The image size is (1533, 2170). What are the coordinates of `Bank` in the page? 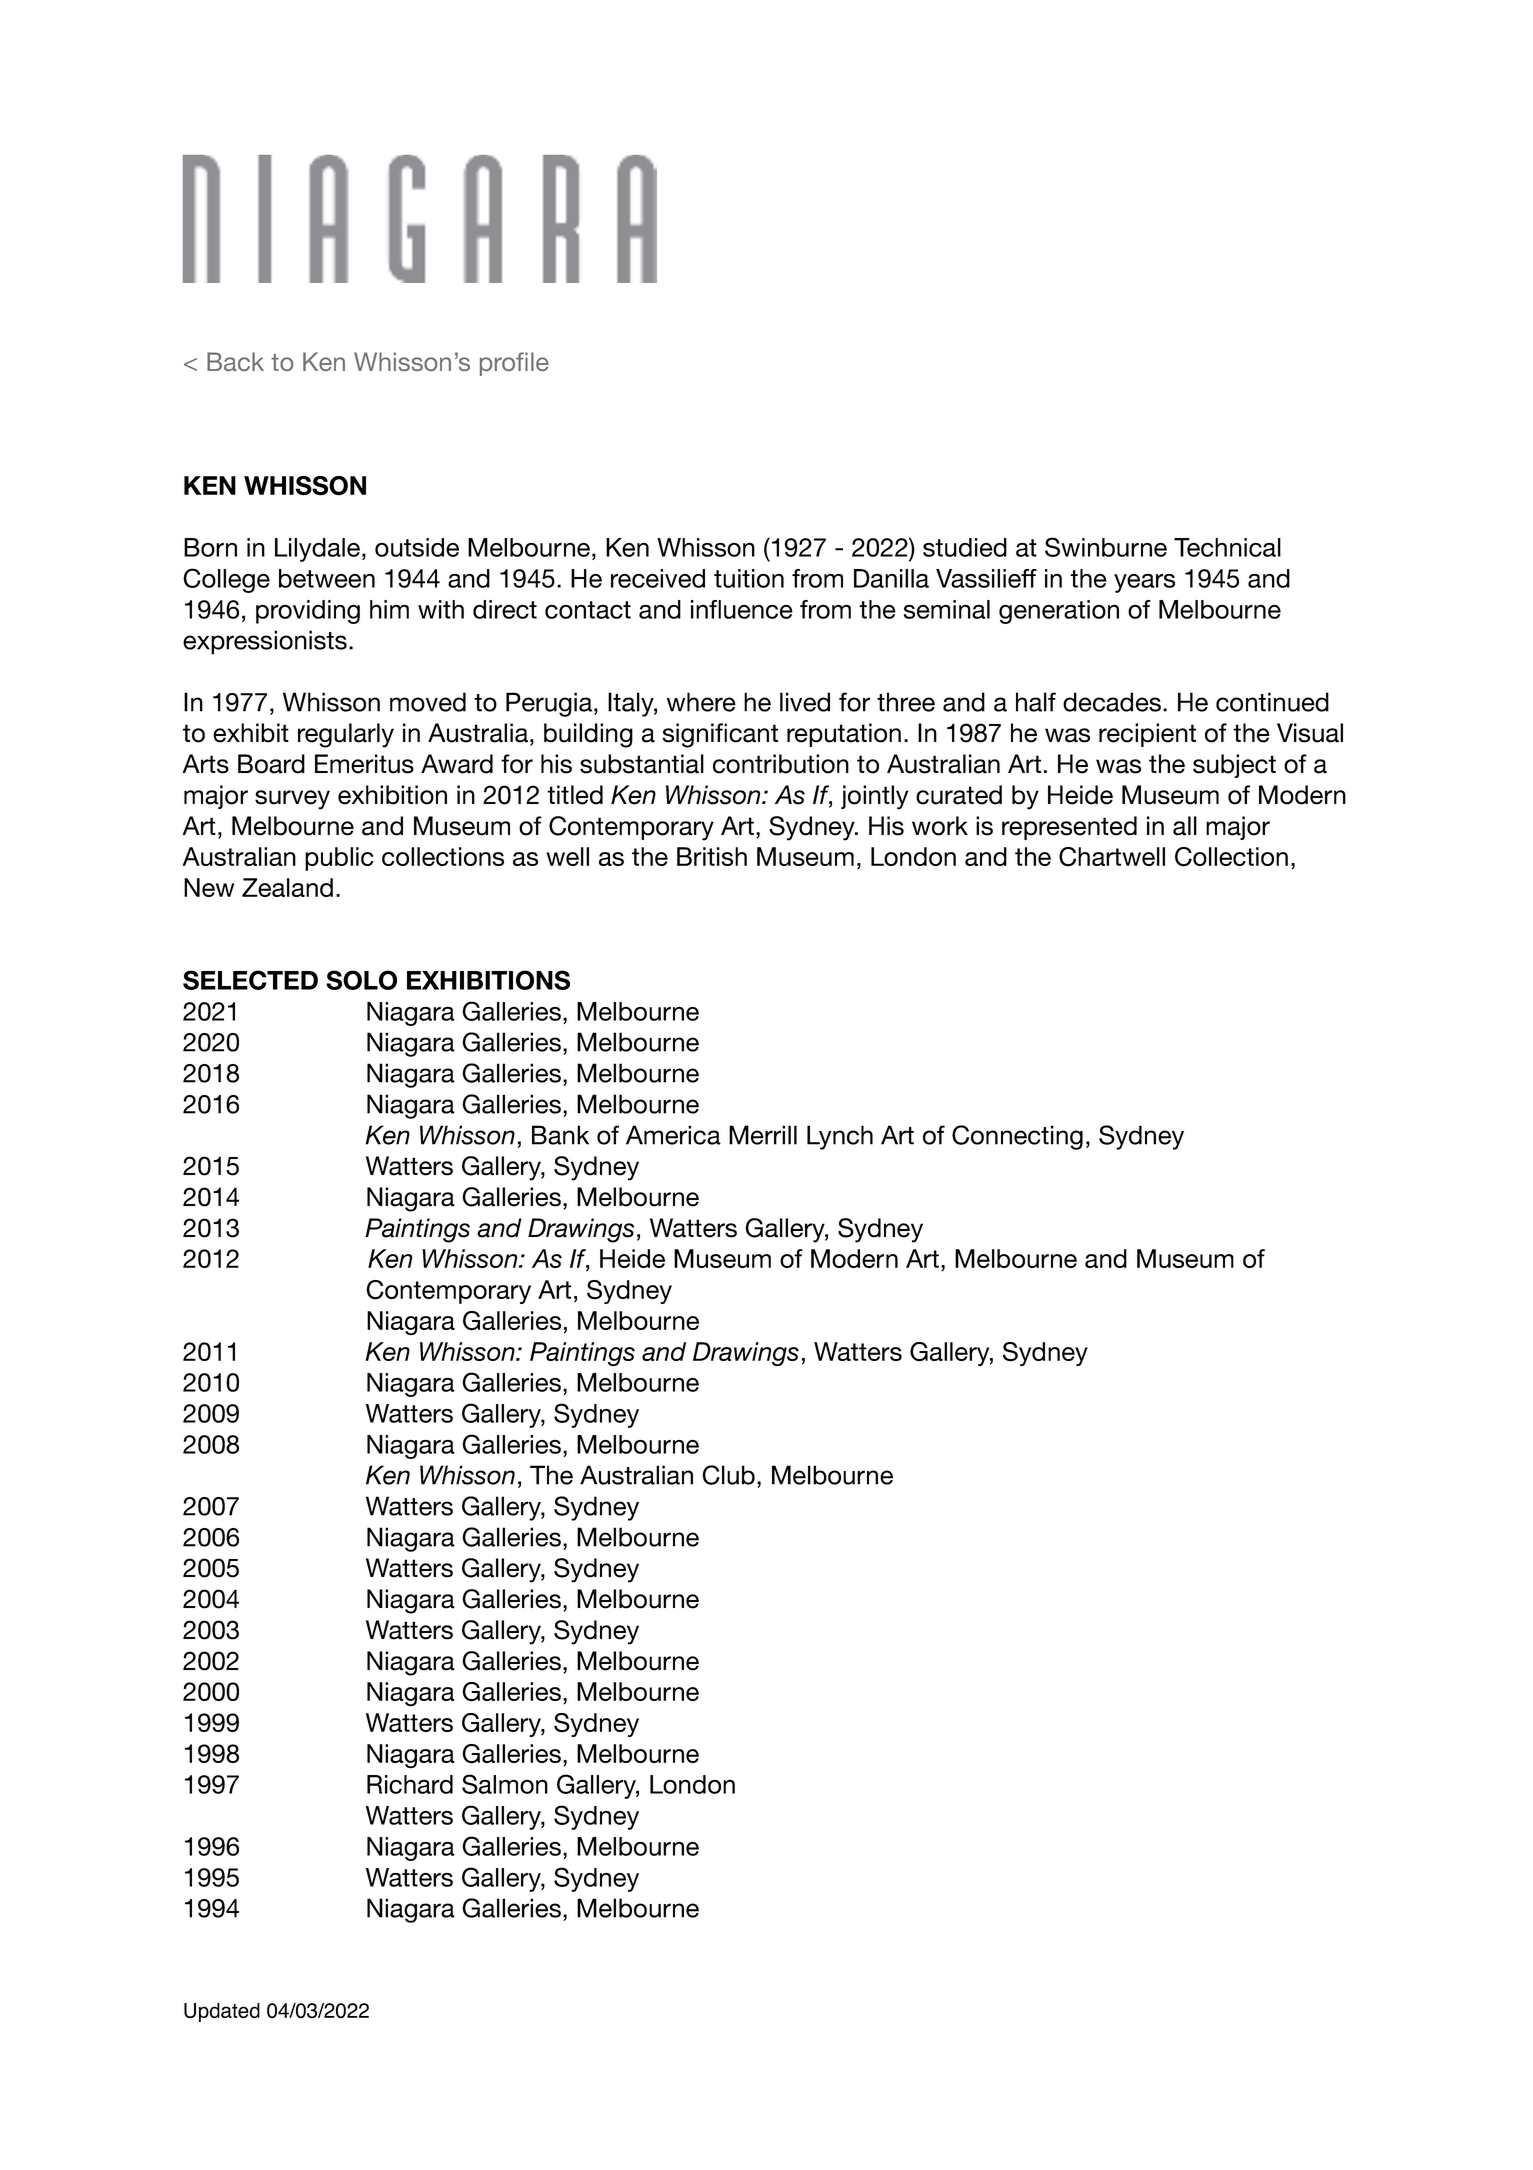 It's located at (560, 1135).
